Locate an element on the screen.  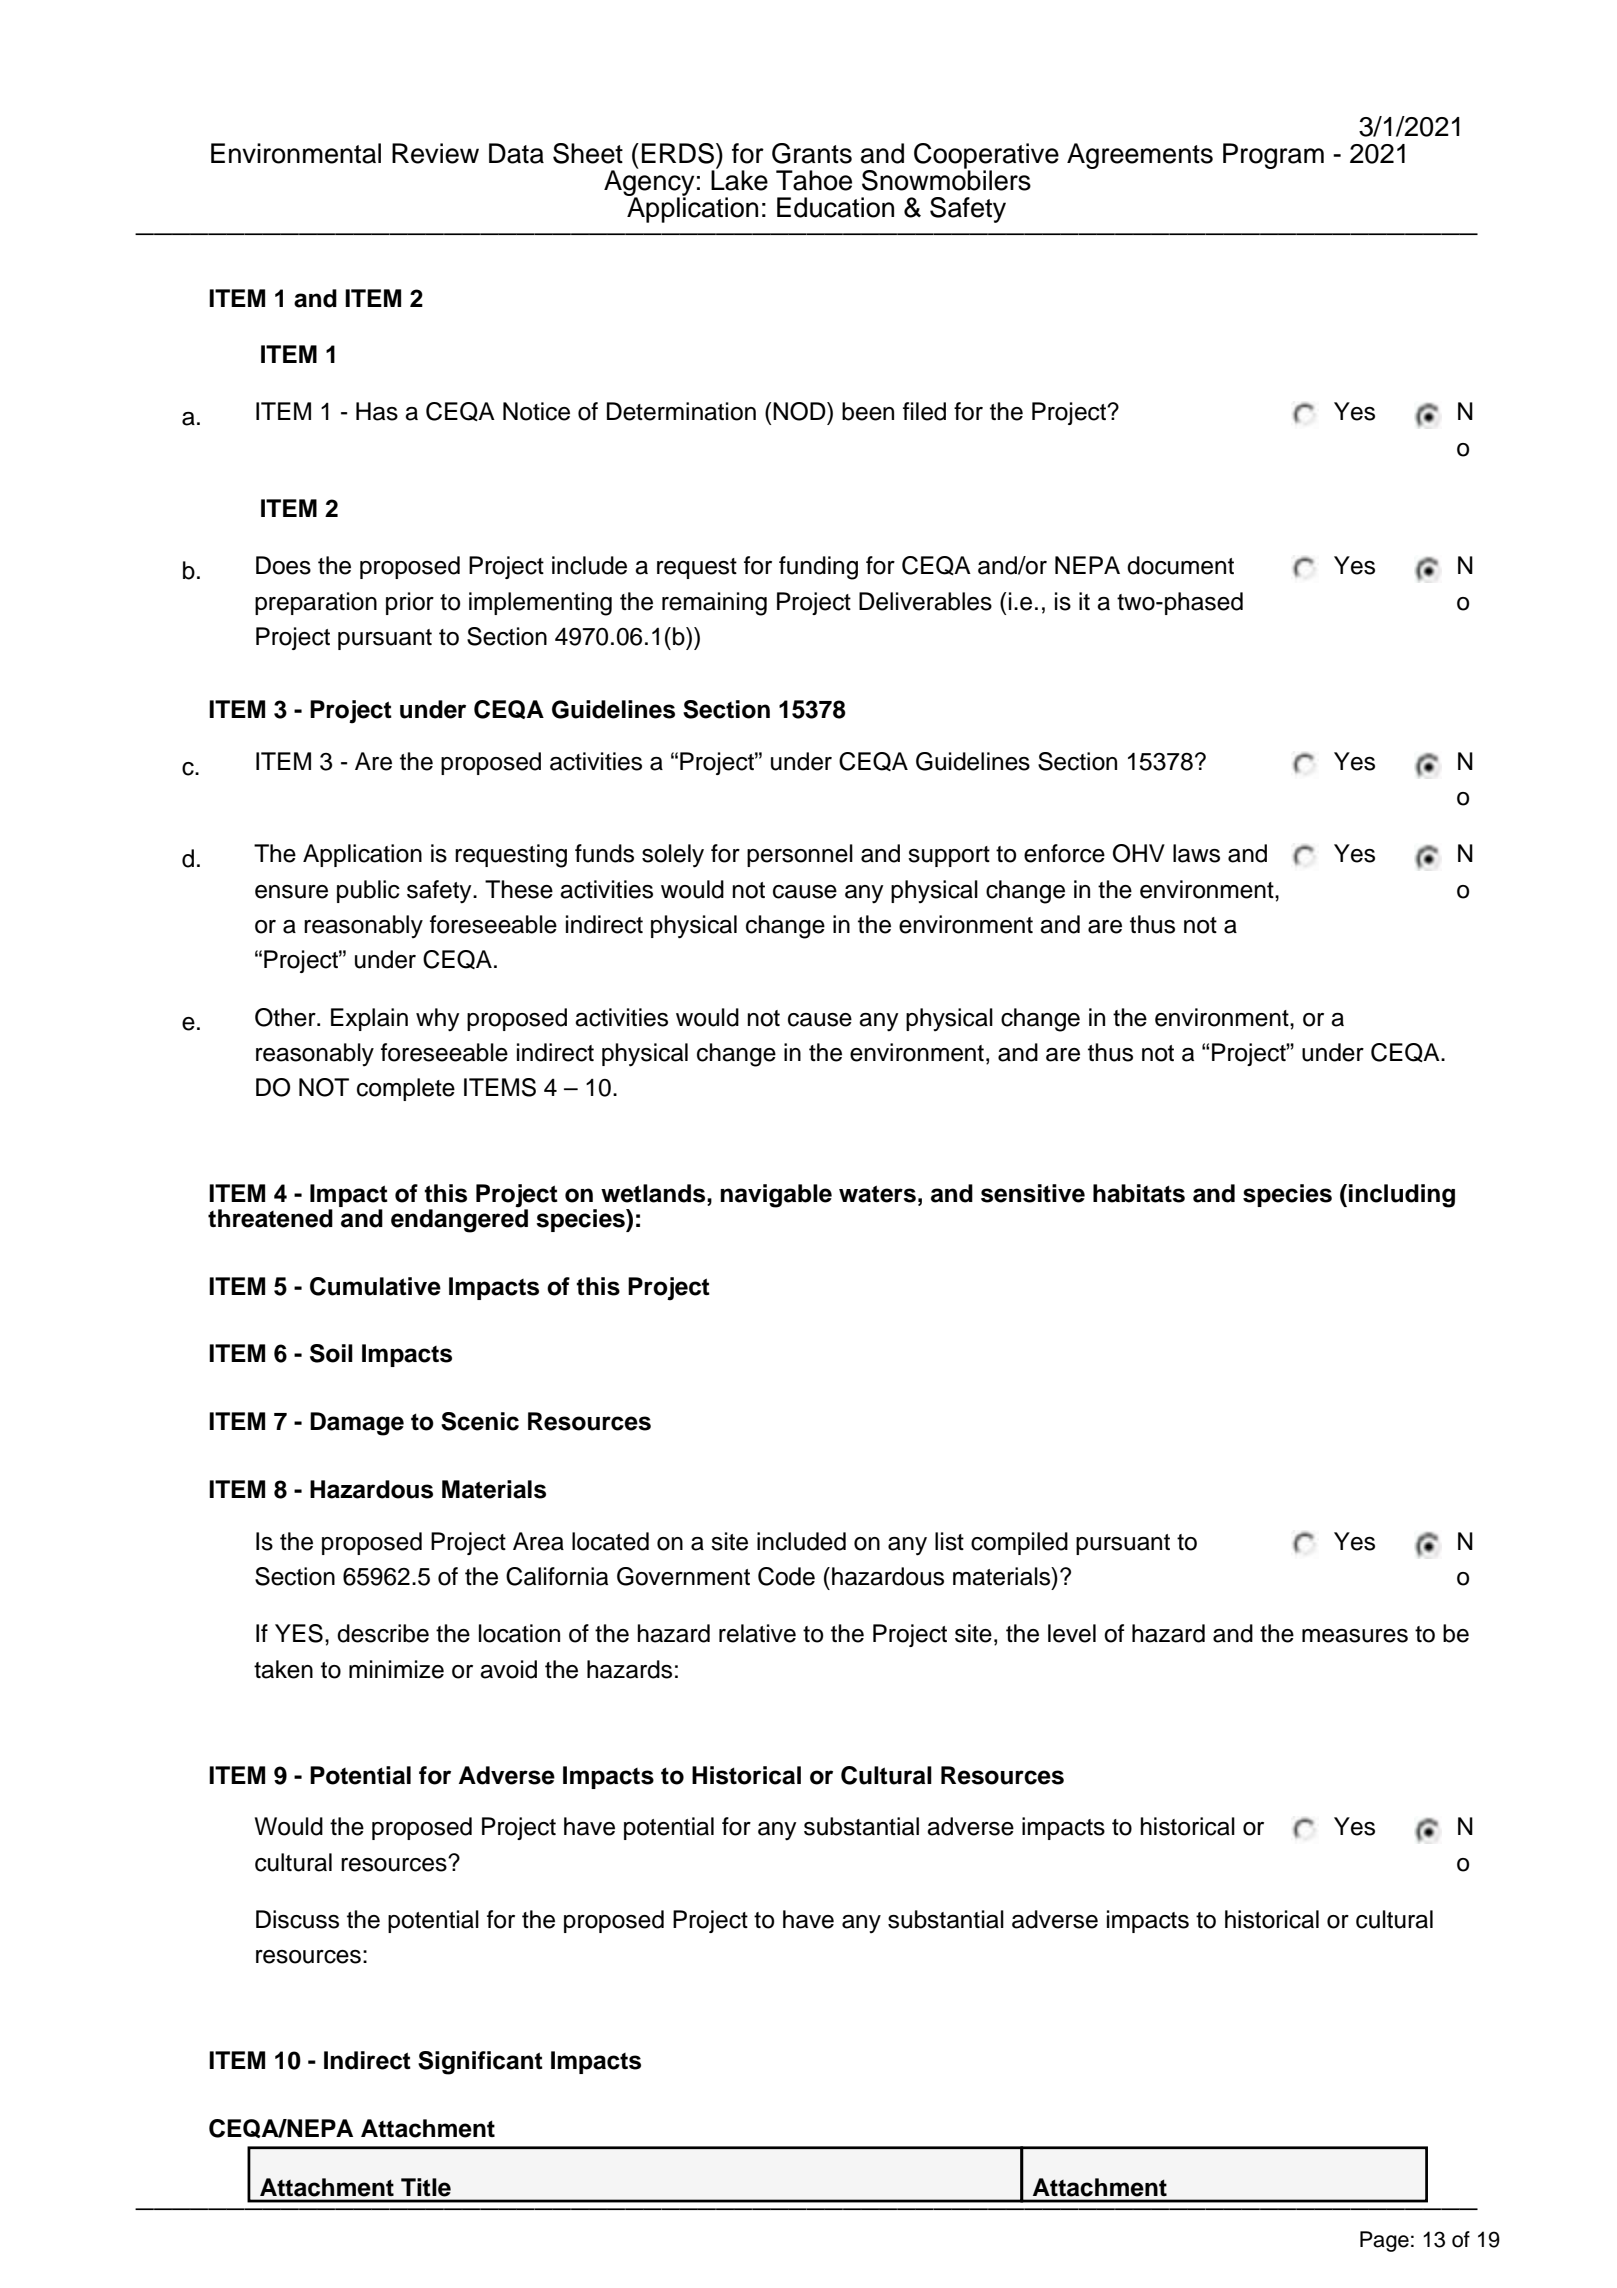
Title is located at coordinates (426, 2187).
